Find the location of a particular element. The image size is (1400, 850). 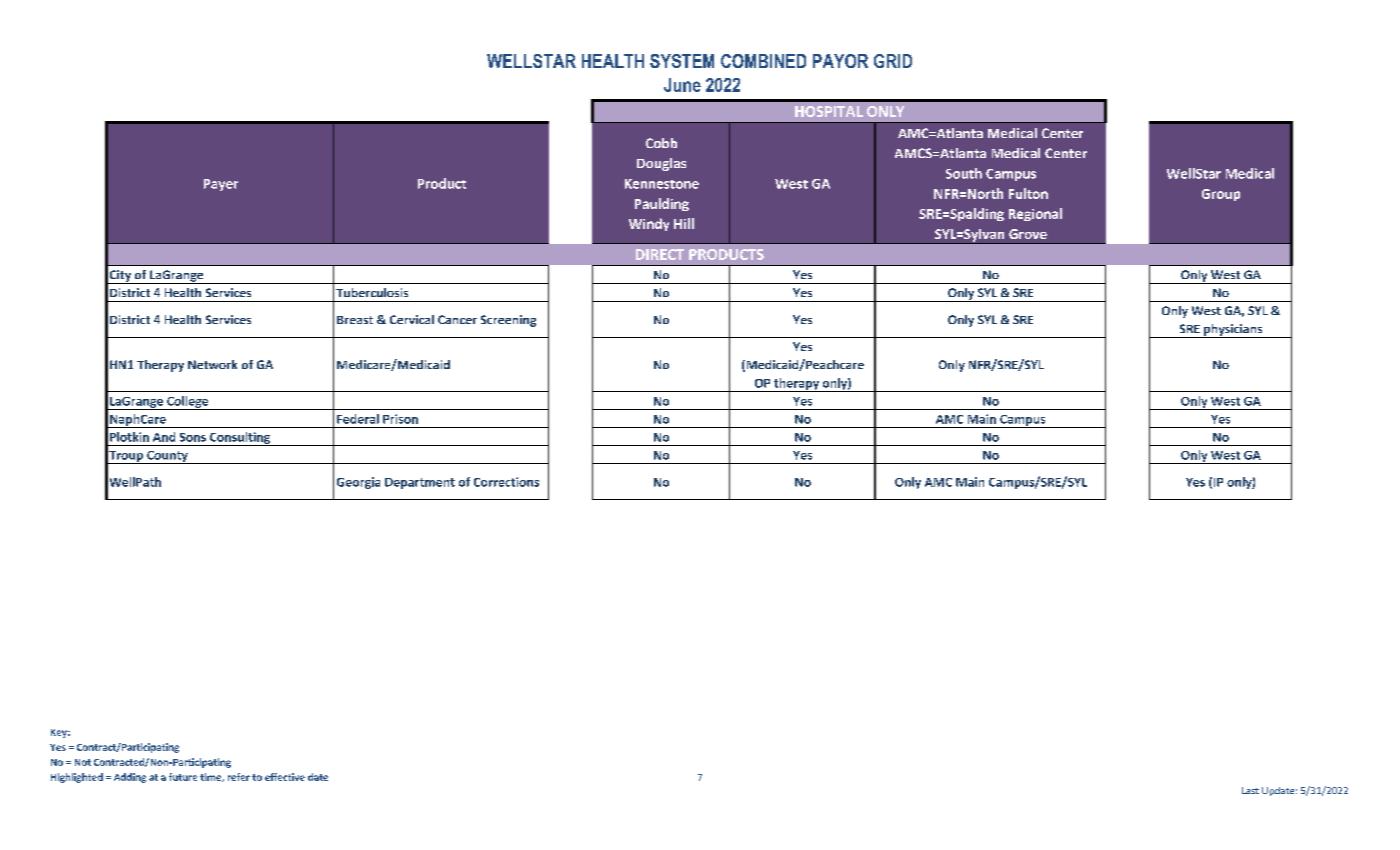

physicians is located at coordinates (1233, 331).
